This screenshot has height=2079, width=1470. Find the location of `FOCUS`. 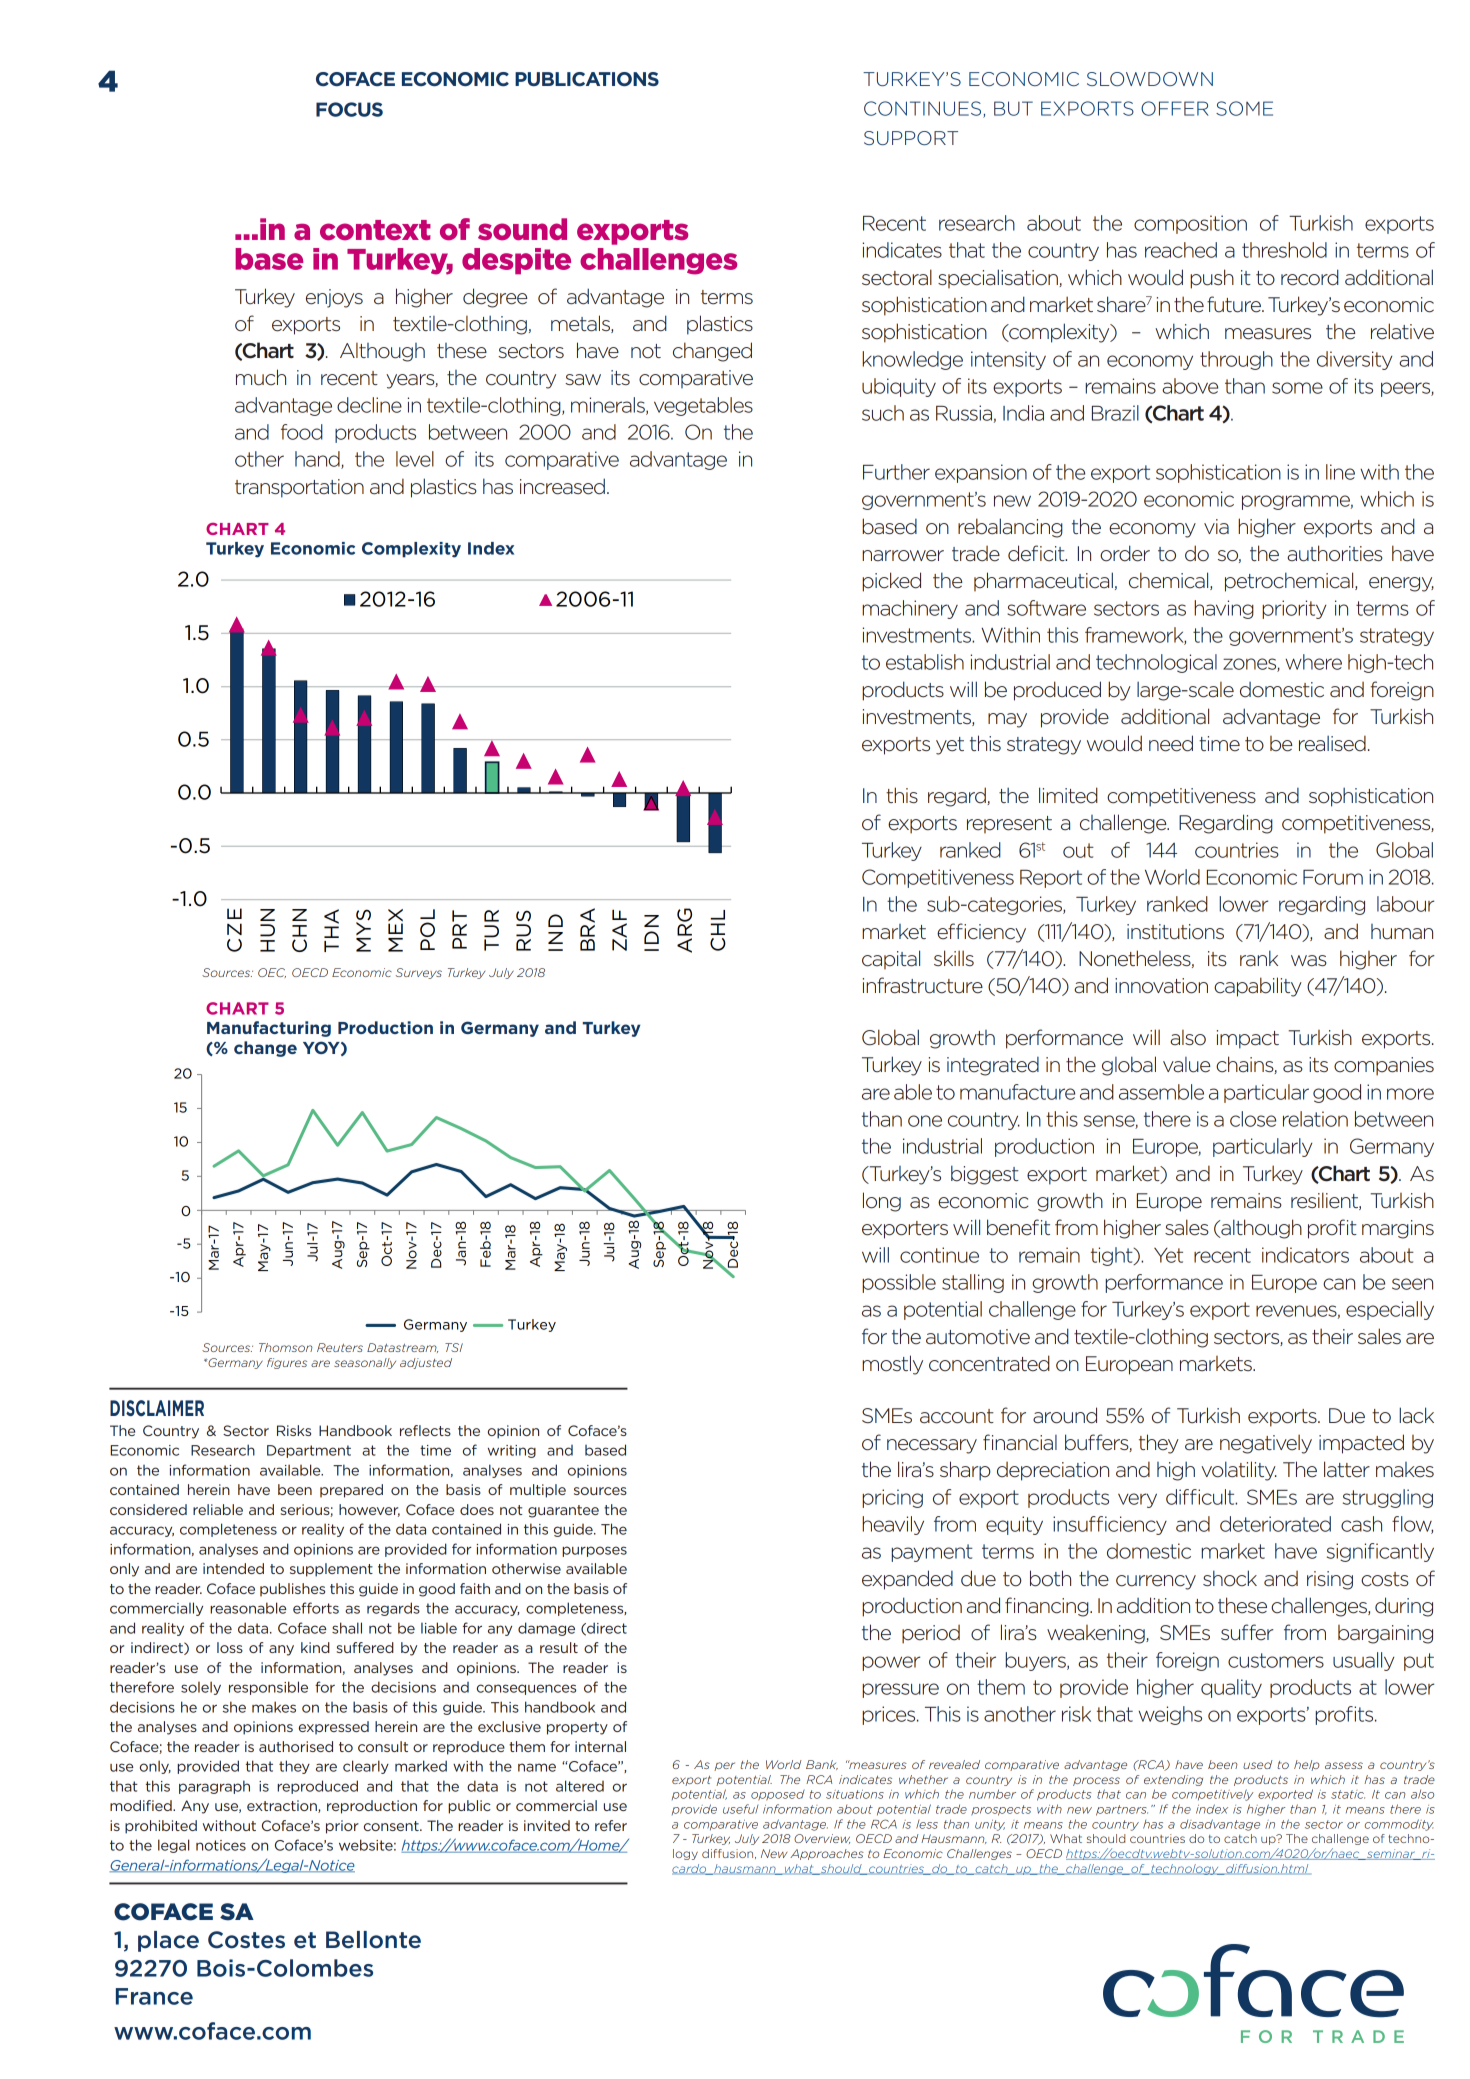

FOCUS is located at coordinates (349, 109).
